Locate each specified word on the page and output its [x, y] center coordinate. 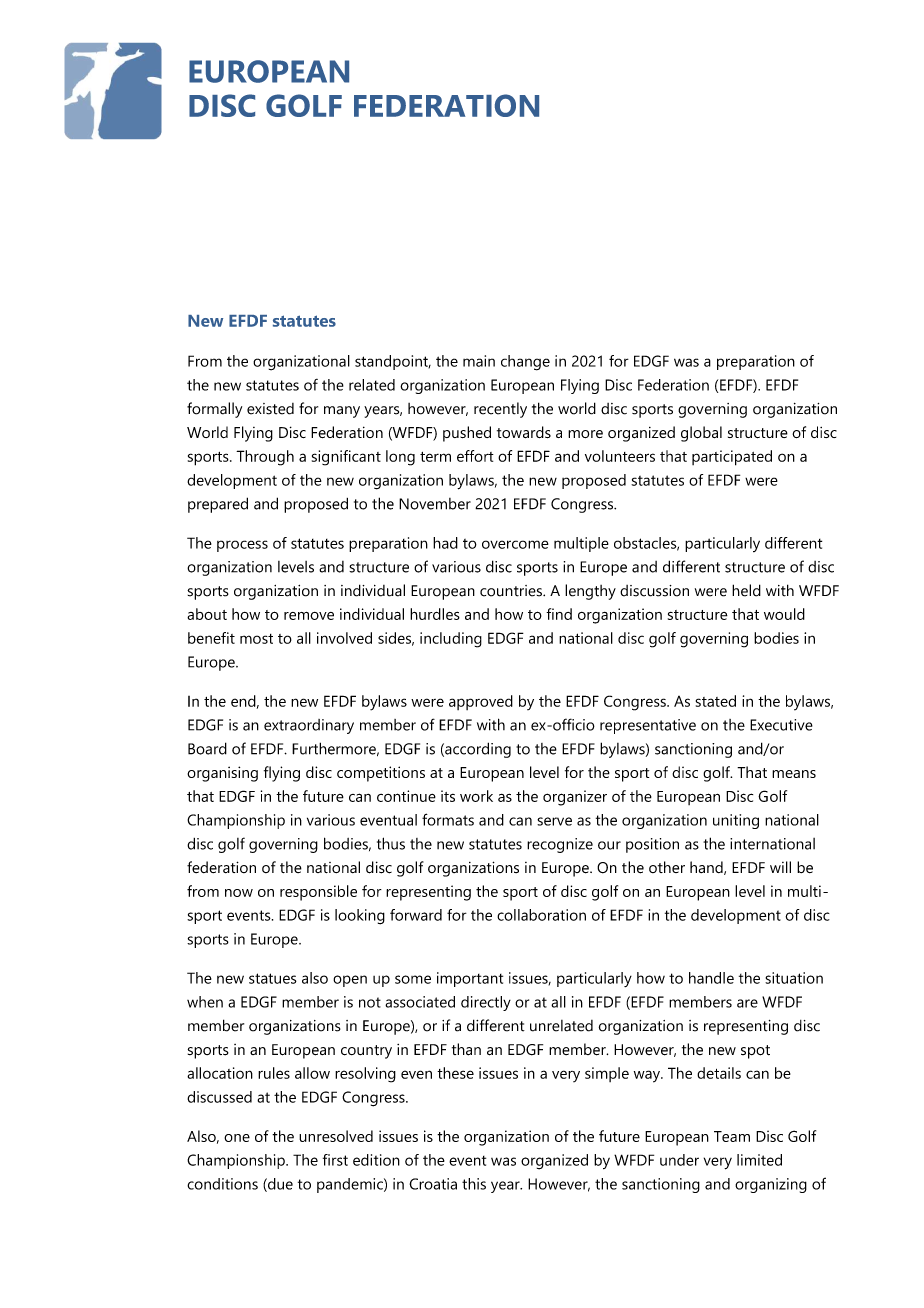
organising [222, 774]
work [476, 796]
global [701, 434]
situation [794, 978]
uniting [736, 821]
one [237, 1138]
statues [273, 978]
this [474, 1184]
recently [500, 410]
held [746, 590]
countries [512, 591]
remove [309, 616]
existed [270, 409]
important [470, 979]
